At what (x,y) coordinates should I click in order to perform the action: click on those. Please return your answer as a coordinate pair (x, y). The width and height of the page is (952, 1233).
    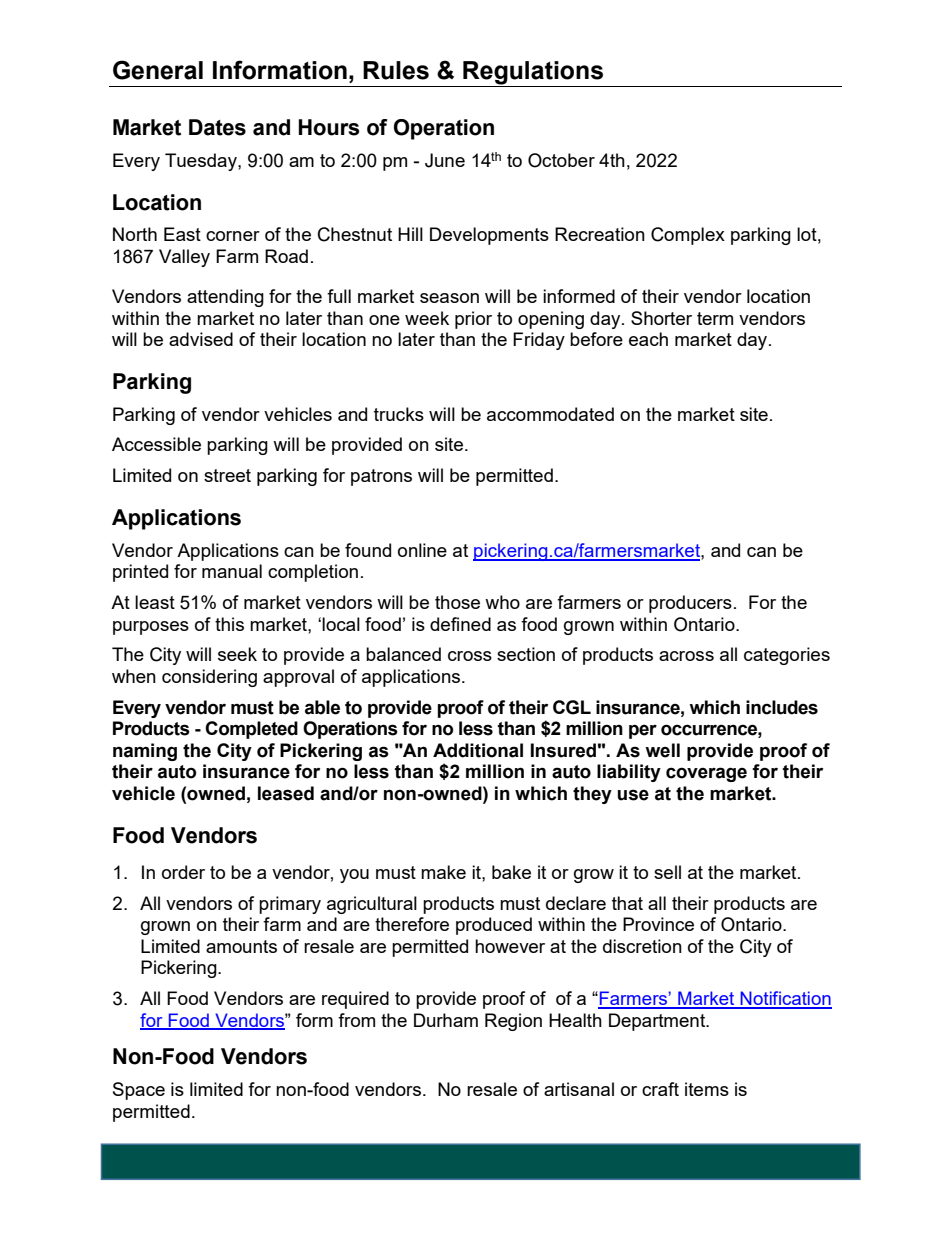
    Looking at the image, I should click on (457, 602).
